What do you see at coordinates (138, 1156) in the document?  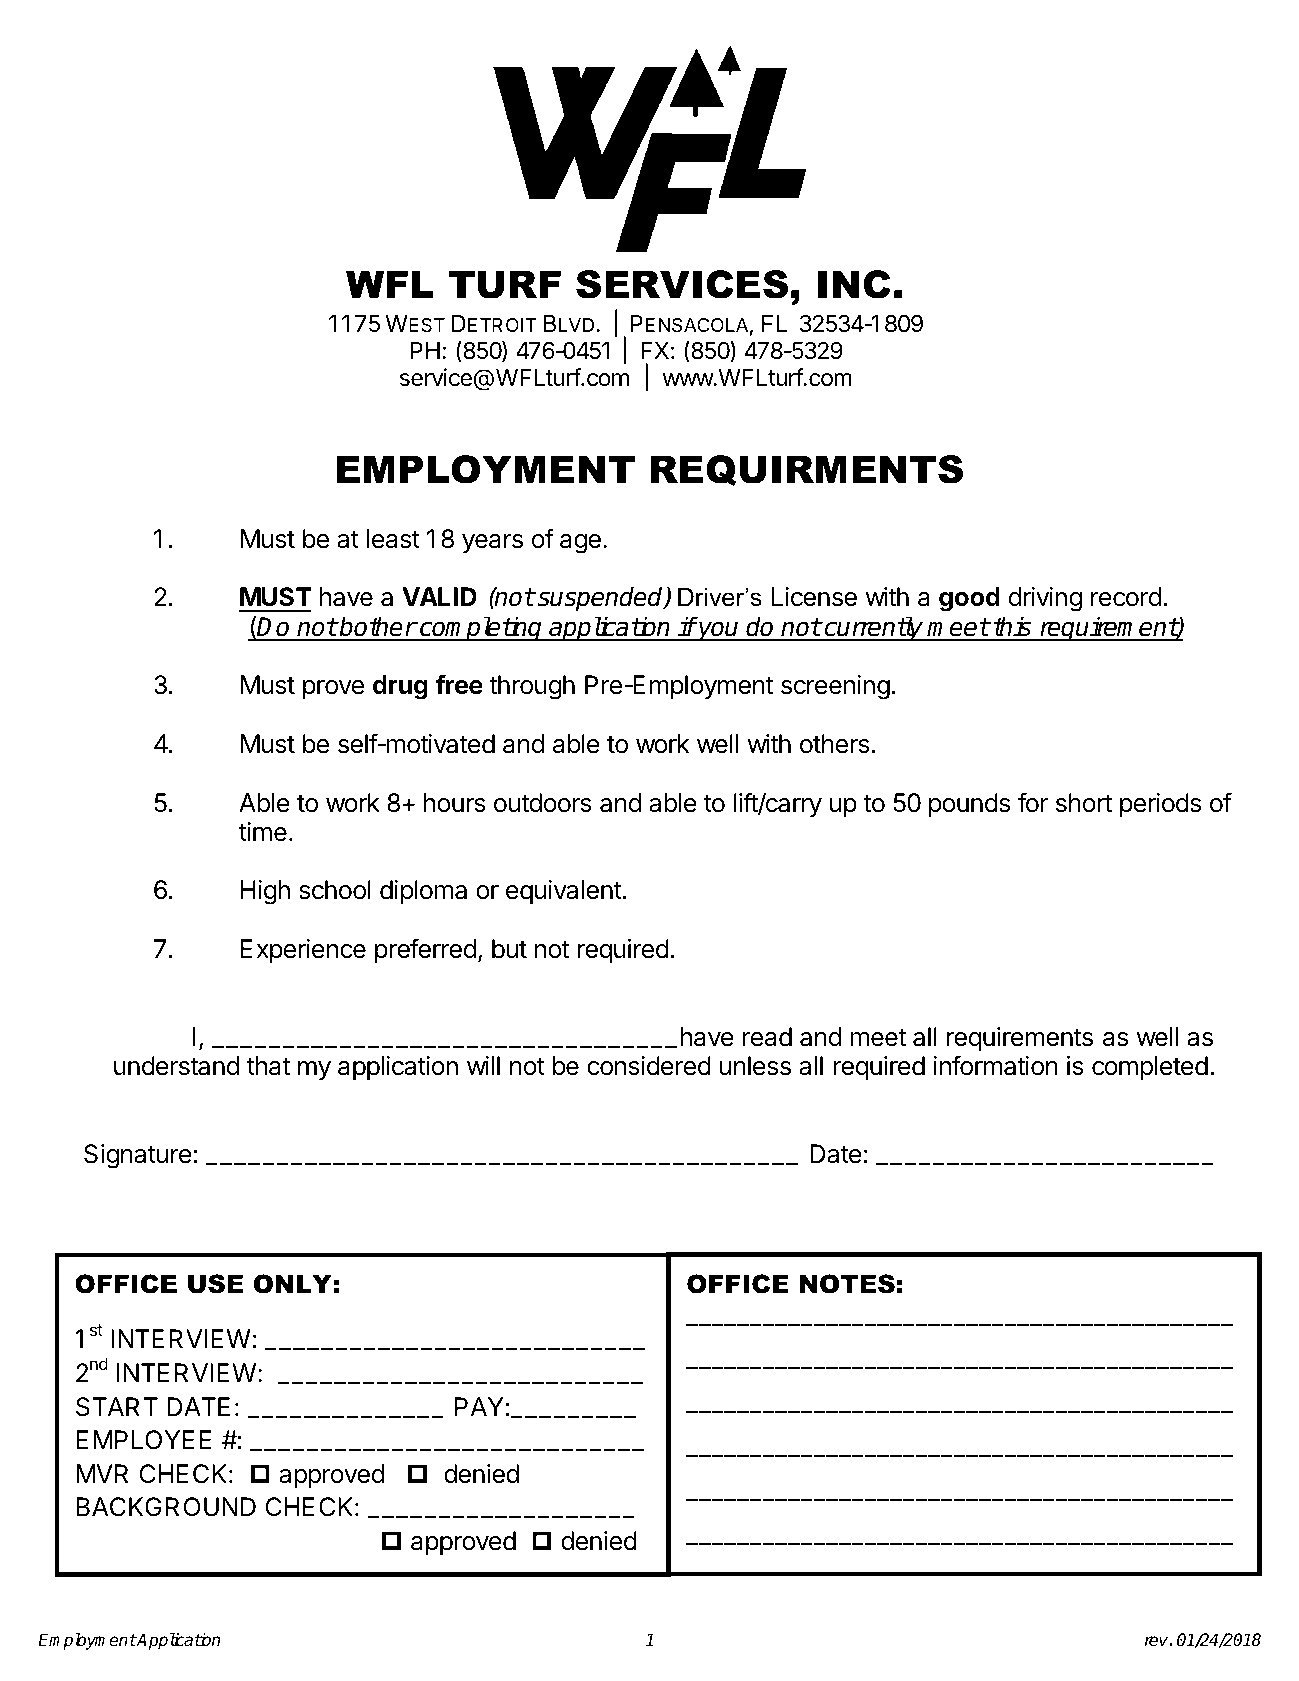 I see `Signature` at bounding box center [138, 1156].
